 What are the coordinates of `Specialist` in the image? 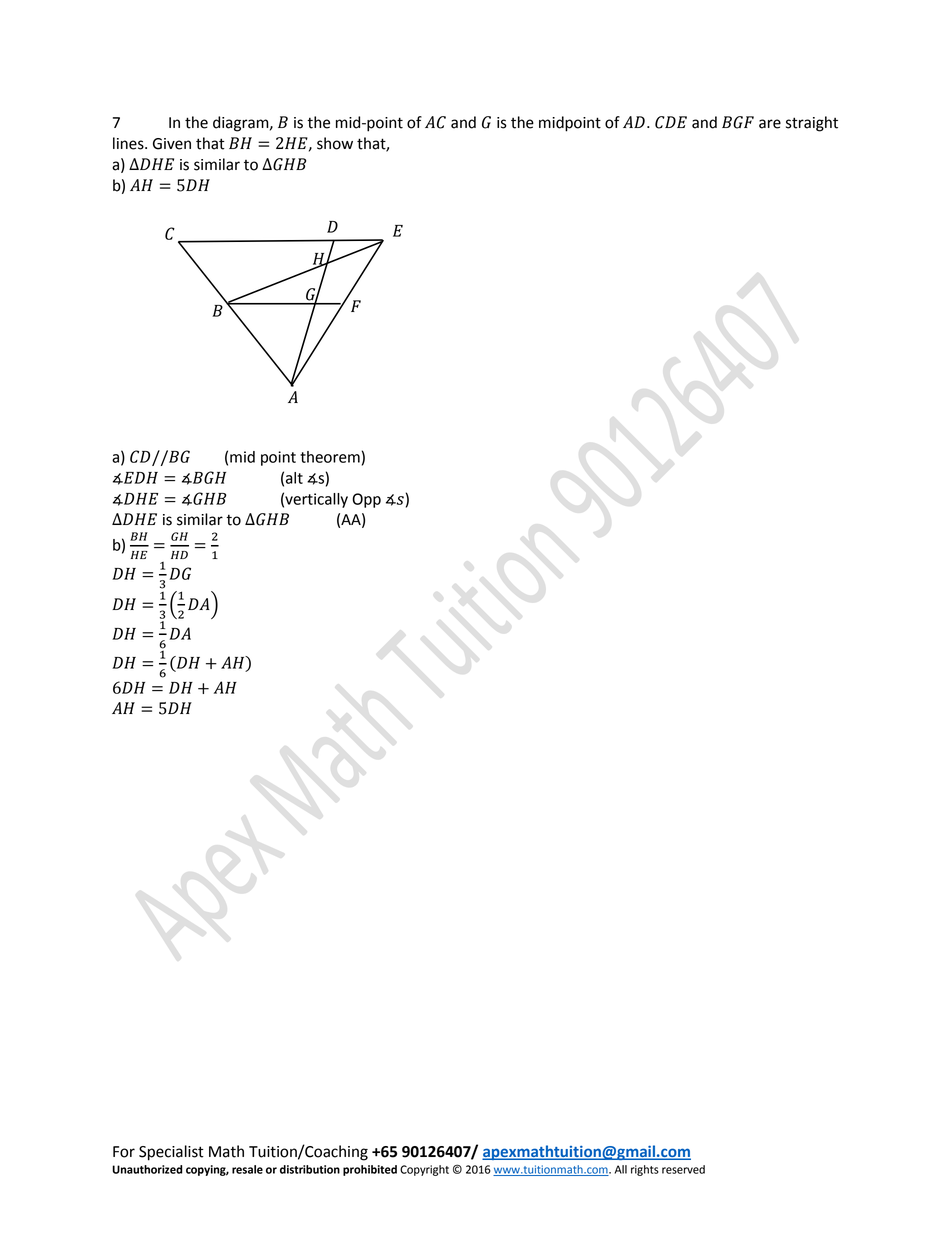 It's located at (171, 1153).
